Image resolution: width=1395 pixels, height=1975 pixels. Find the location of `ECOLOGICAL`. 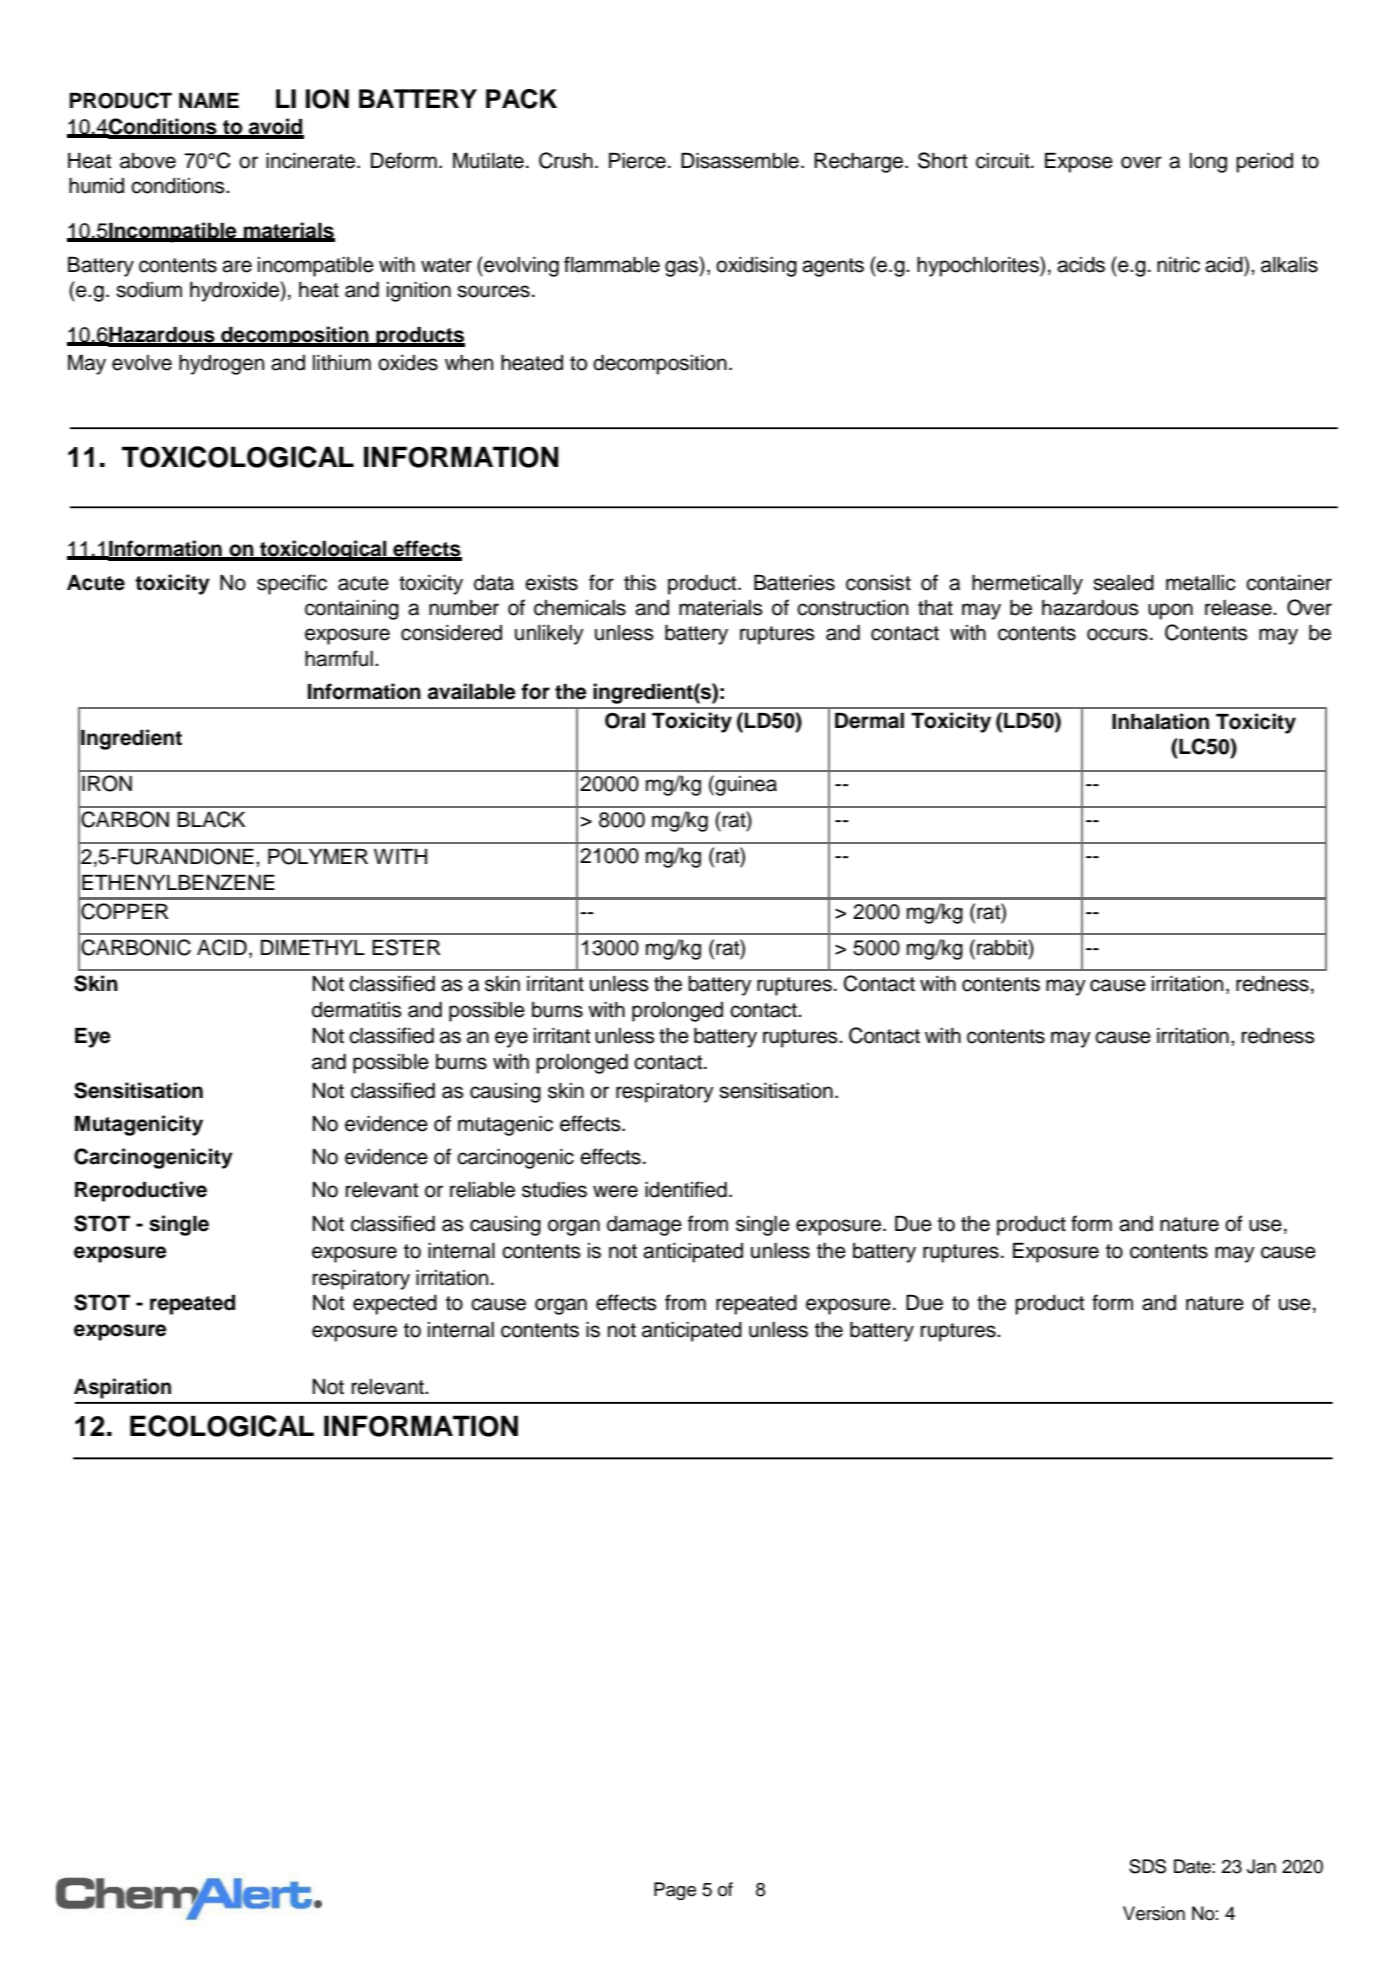

ECOLOGICAL is located at coordinates (222, 1426).
